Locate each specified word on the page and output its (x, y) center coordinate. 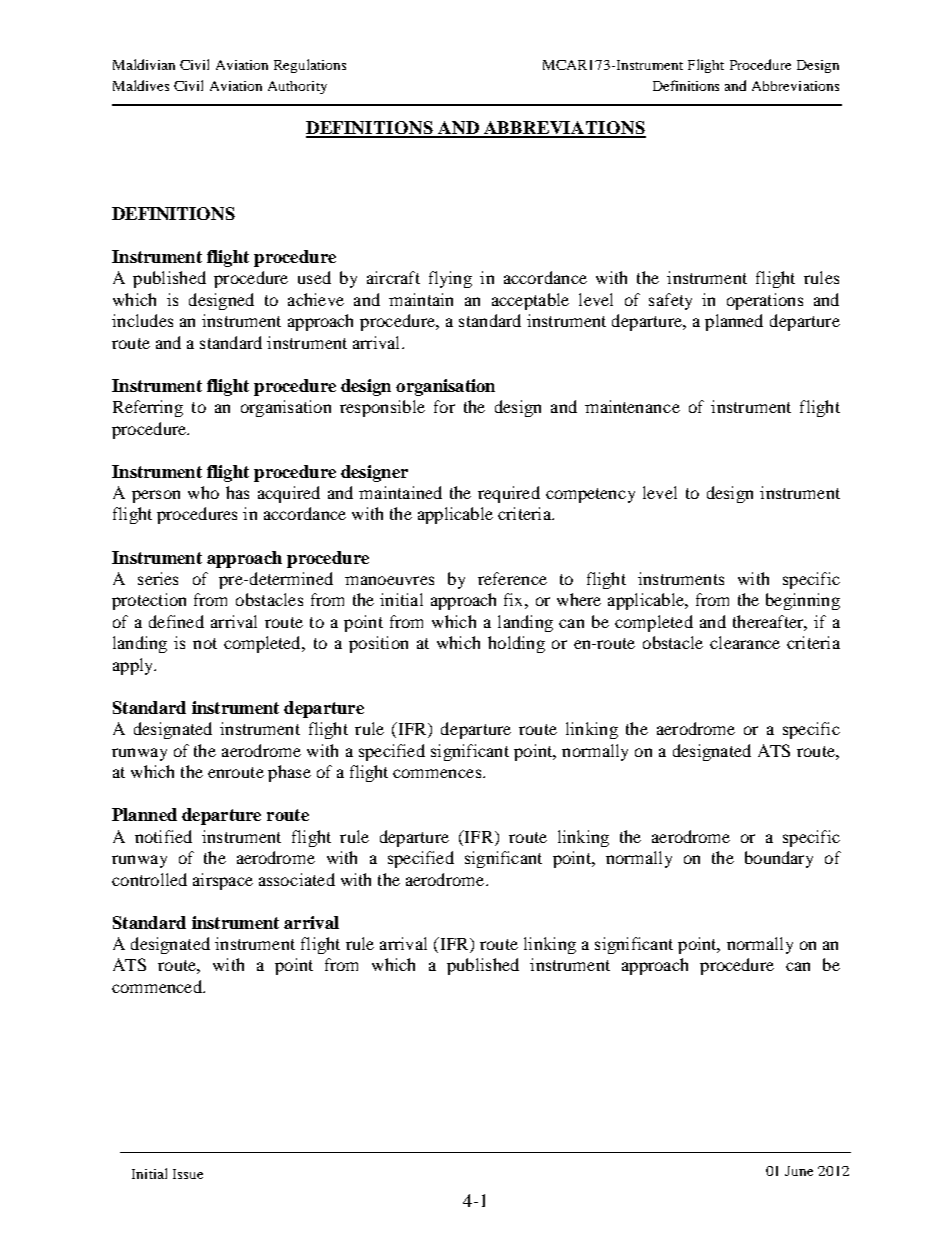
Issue (188, 1174)
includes (142, 320)
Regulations (310, 66)
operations (765, 301)
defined (176, 621)
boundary (779, 859)
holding (516, 644)
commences (438, 773)
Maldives (141, 85)
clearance (745, 642)
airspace (223, 881)
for (444, 406)
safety (670, 301)
